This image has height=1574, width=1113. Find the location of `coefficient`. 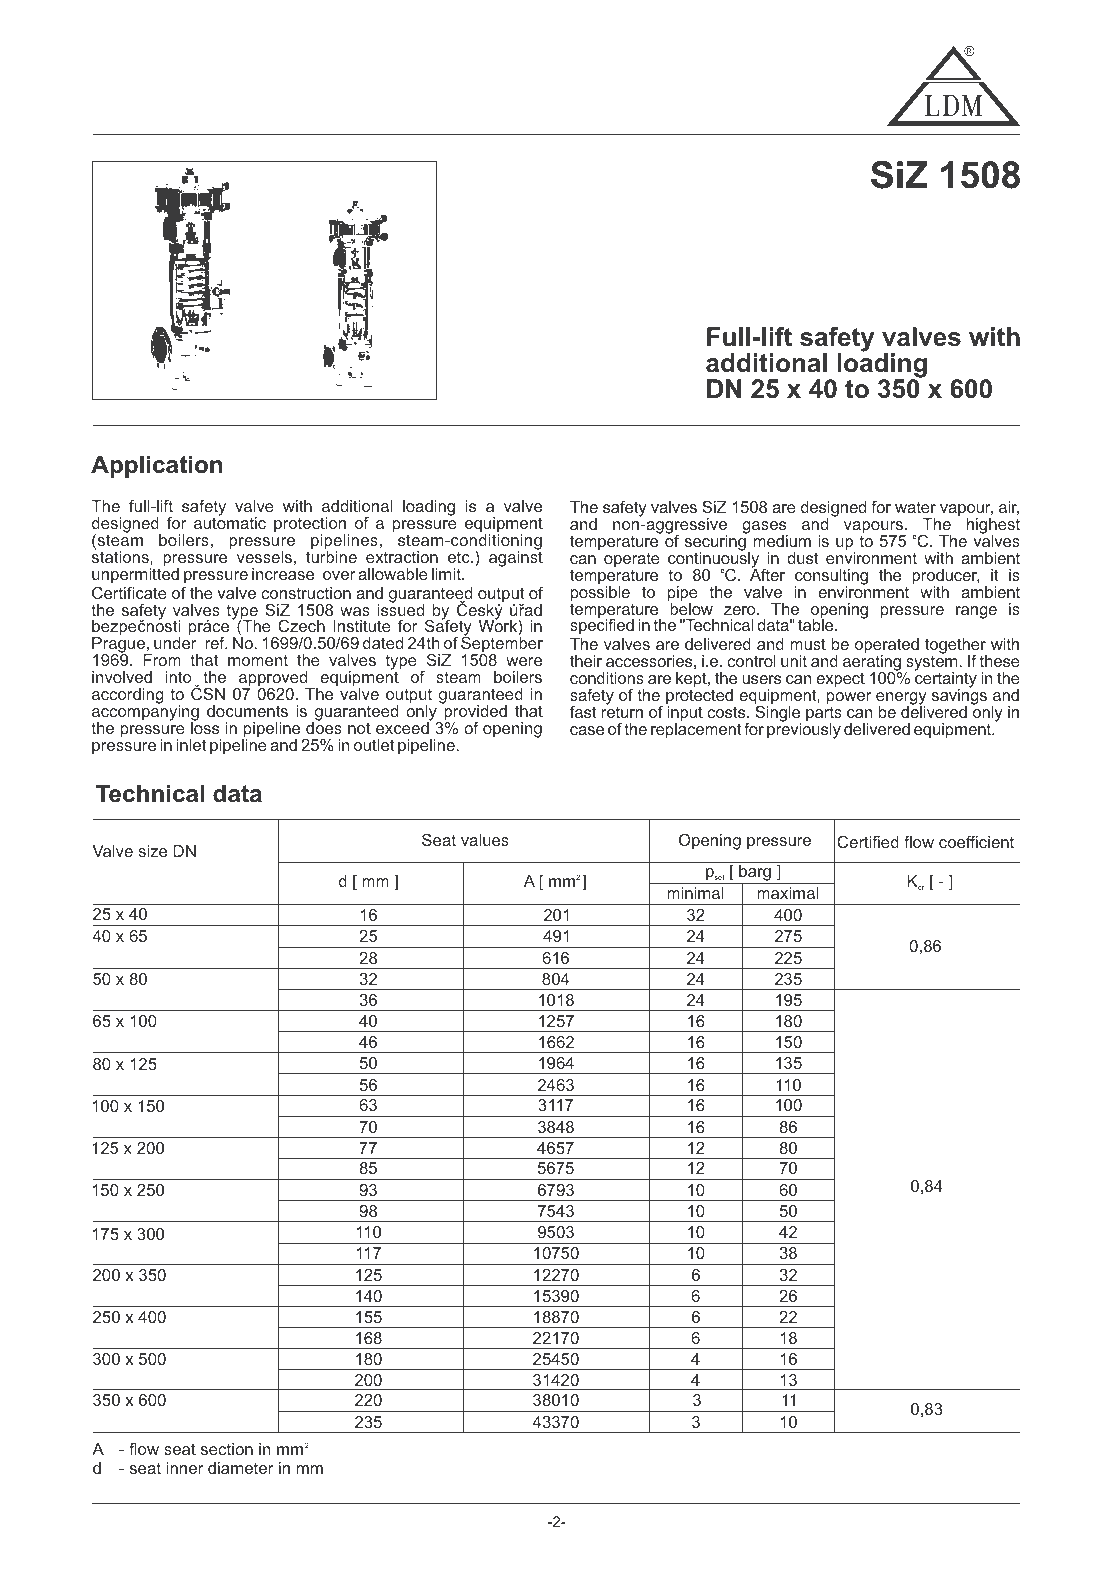

coefficient is located at coordinates (976, 842).
